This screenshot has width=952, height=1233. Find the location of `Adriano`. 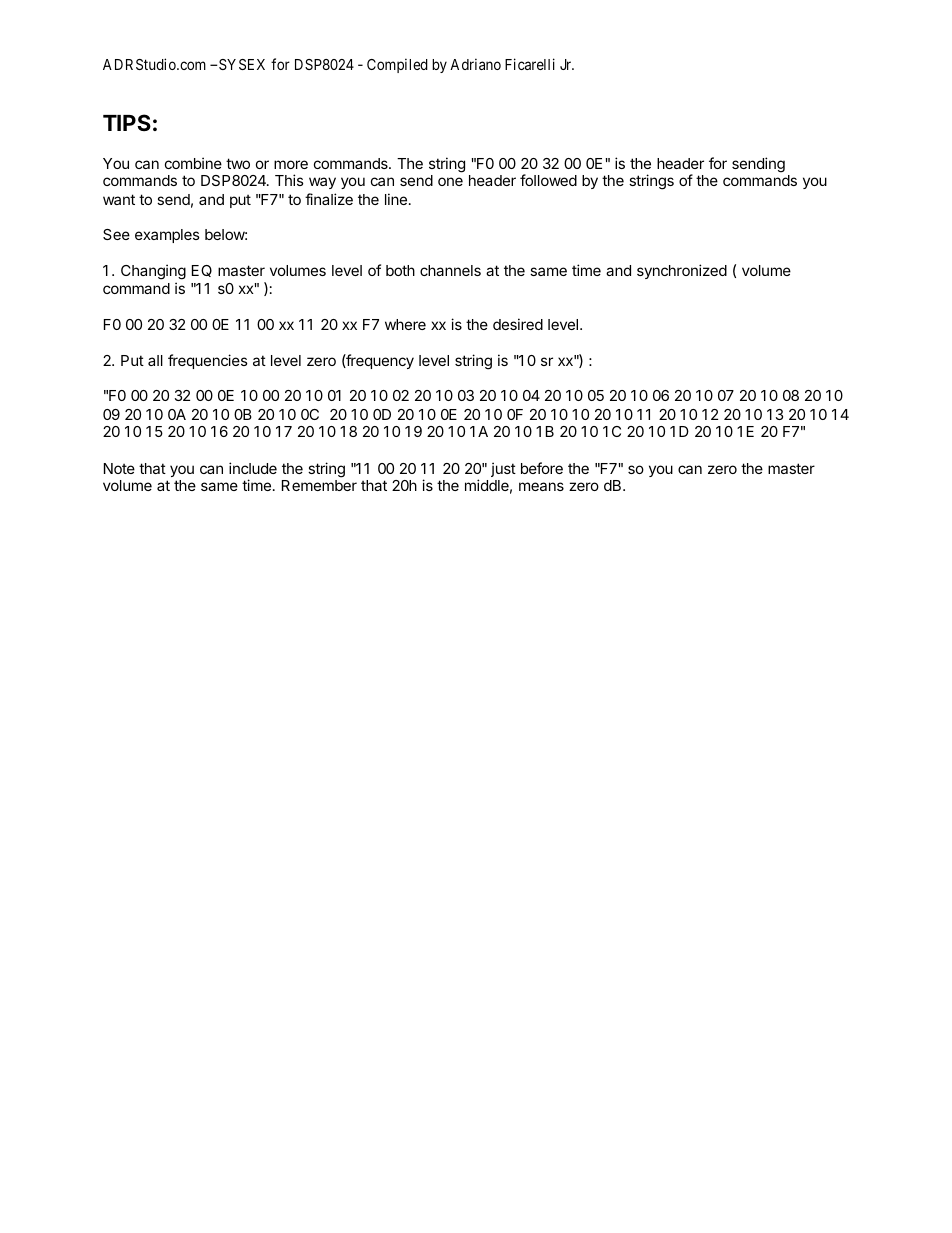

Adriano is located at coordinates (475, 64).
